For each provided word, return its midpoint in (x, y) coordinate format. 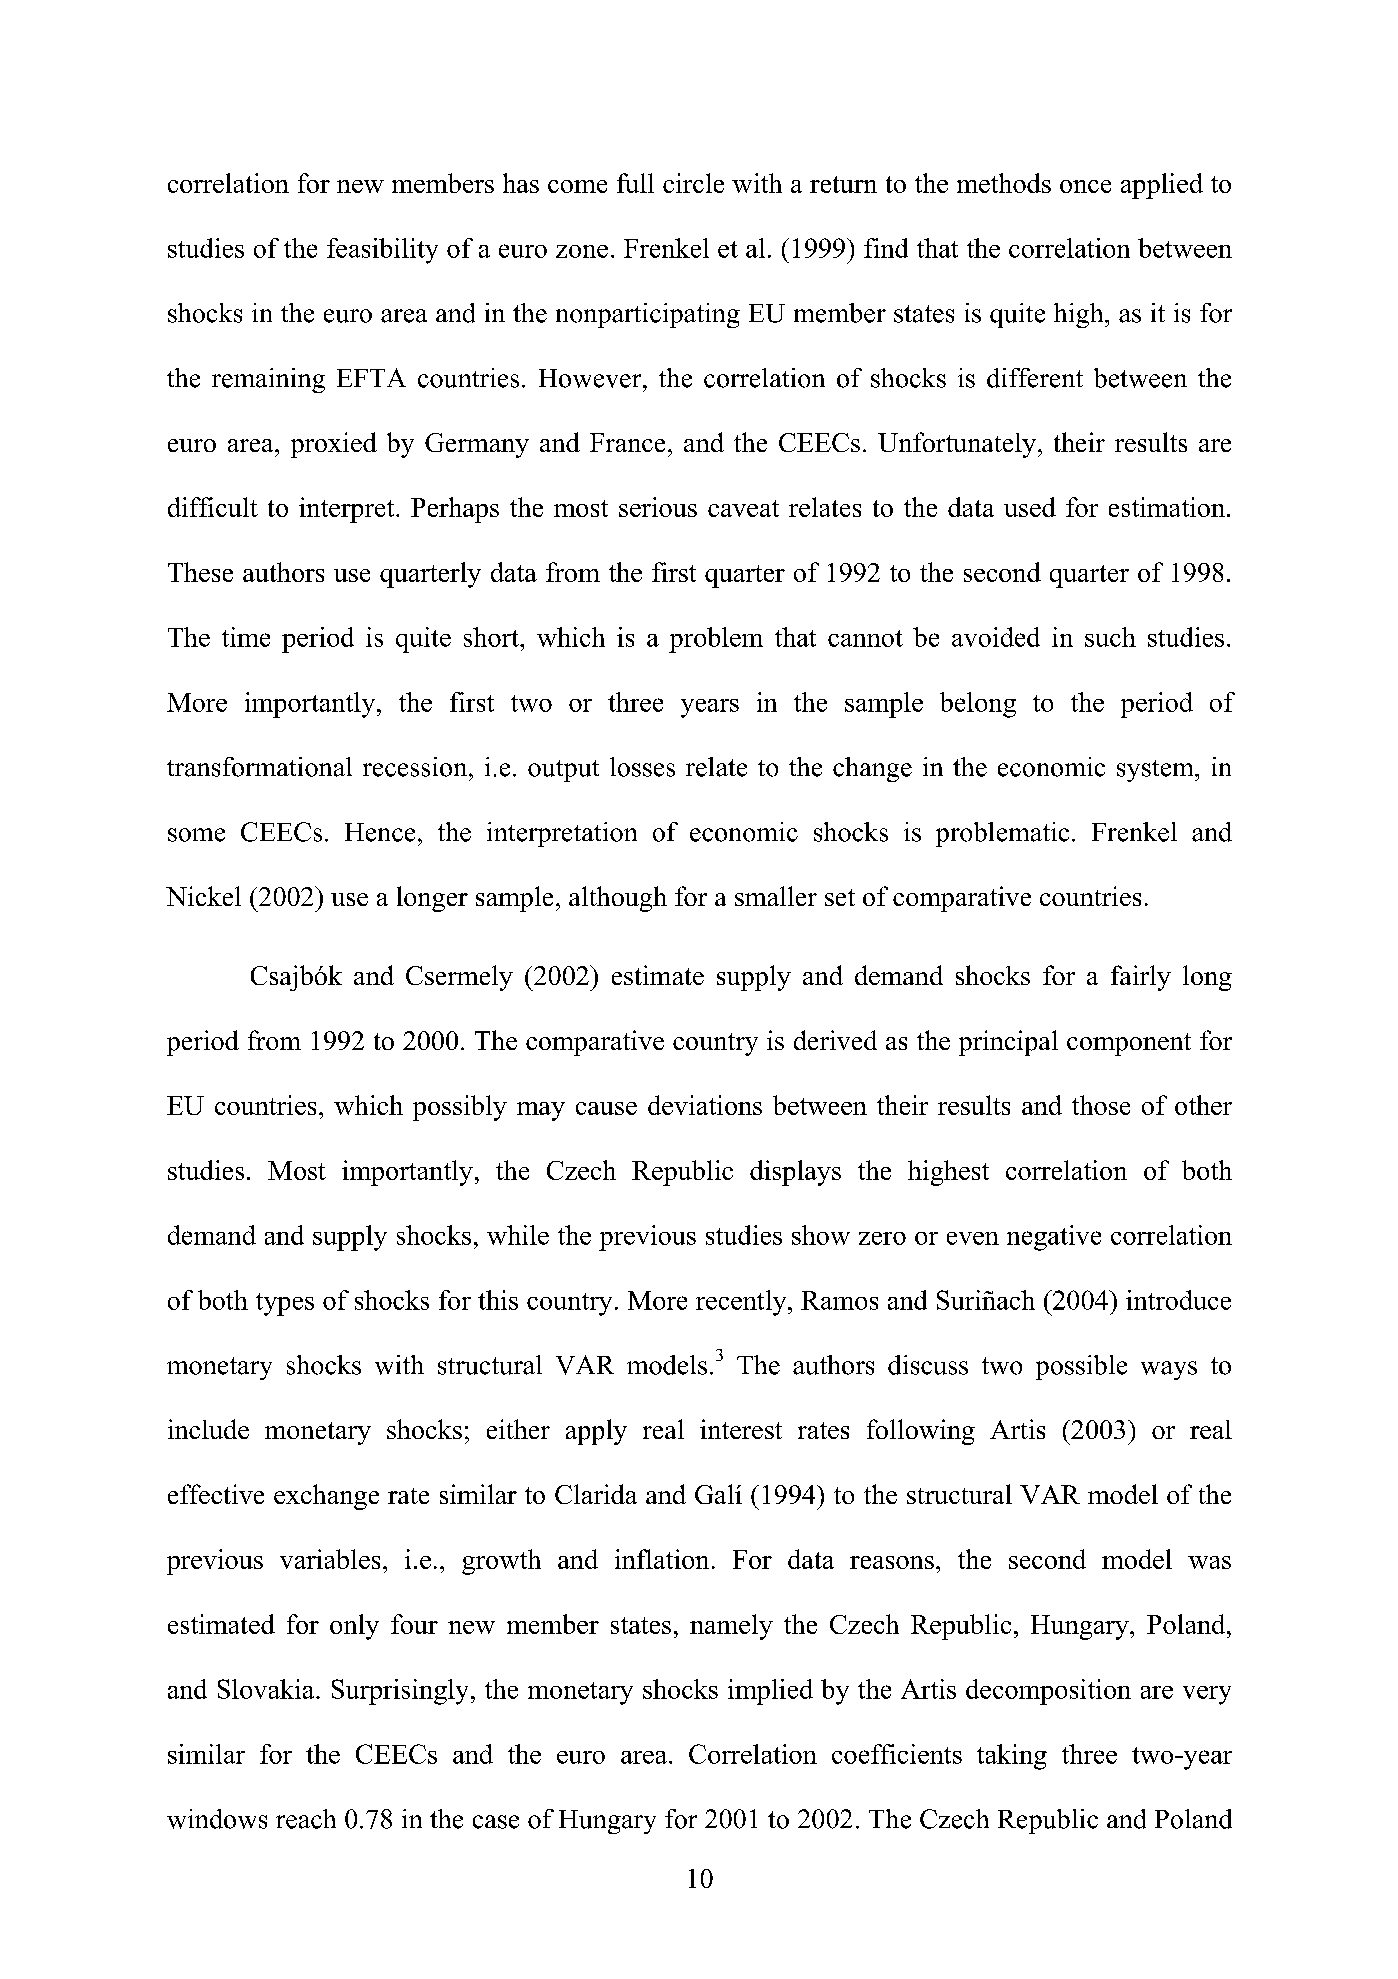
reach (306, 1819)
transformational (259, 767)
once (1085, 186)
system (1156, 771)
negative (1054, 1238)
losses (642, 767)
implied (770, 1692)
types (285, 1304)
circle (693, 183)
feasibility (382, 251)
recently (742, 1303)
